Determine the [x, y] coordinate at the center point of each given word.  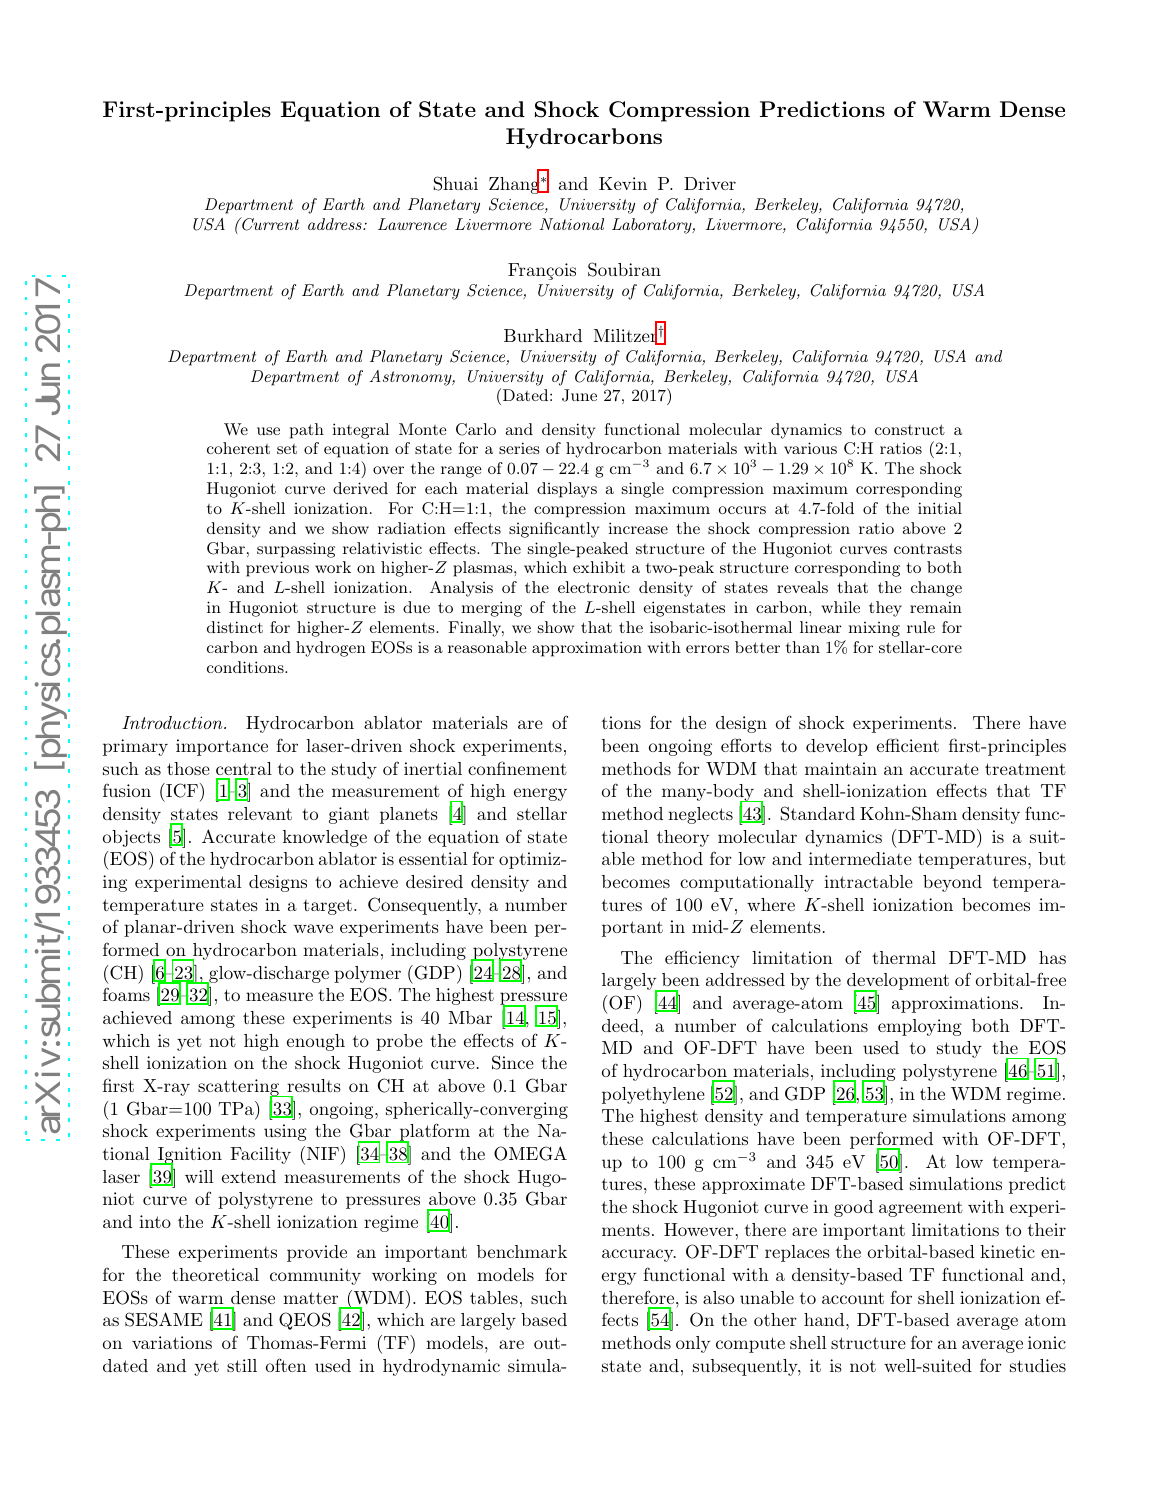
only [693, 1344]
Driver [710, 183]
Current [269, 224]
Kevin [623, 183]
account [853, 1298]
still [242, 1365]
